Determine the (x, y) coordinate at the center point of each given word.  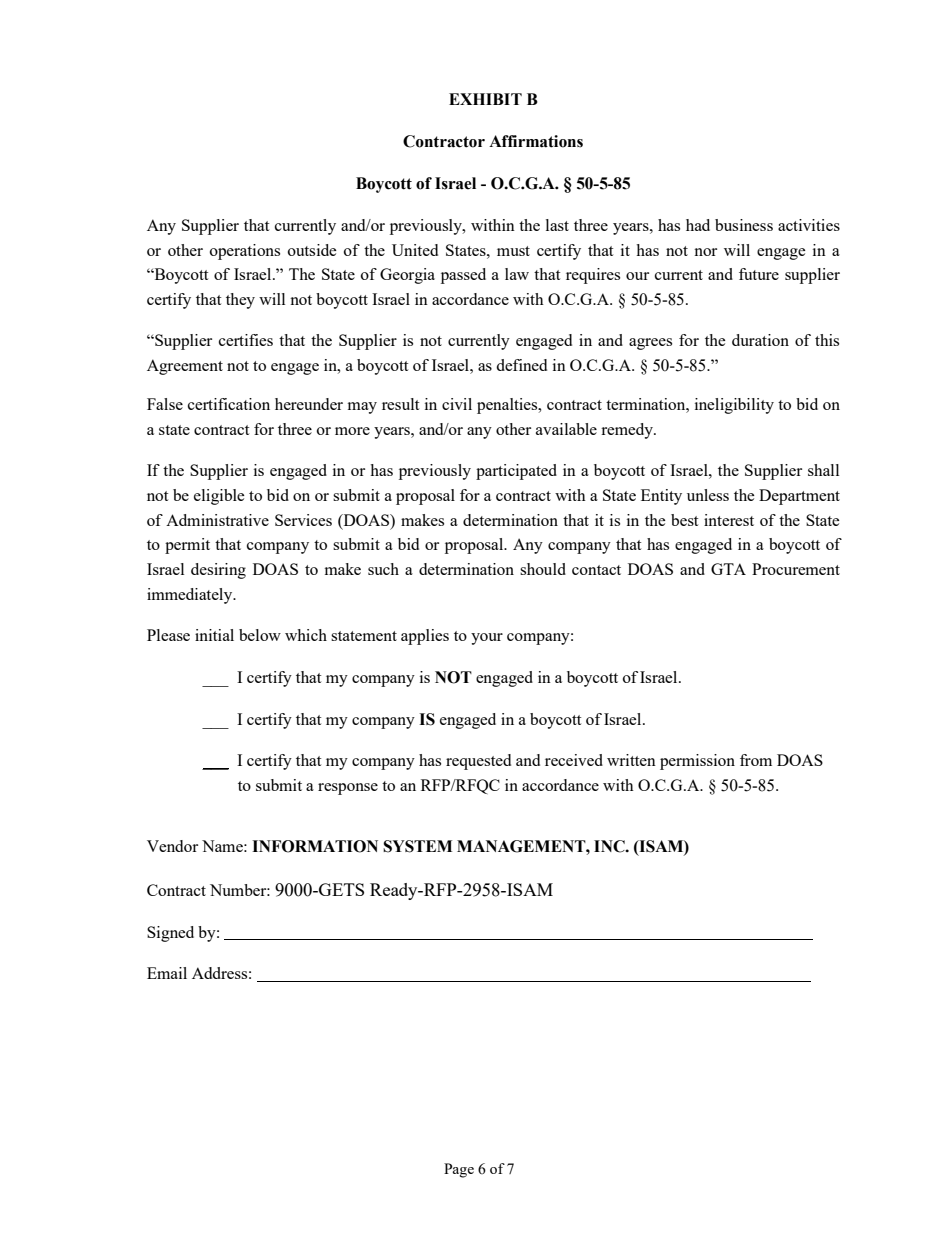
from (756, 760)
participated (516, 472)
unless (708, 495)
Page (459, 1170)
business (744, 225)
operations (245, 252)
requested (478, 762)
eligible (219, 497)
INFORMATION (315, 846)
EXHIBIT (485, 99)
